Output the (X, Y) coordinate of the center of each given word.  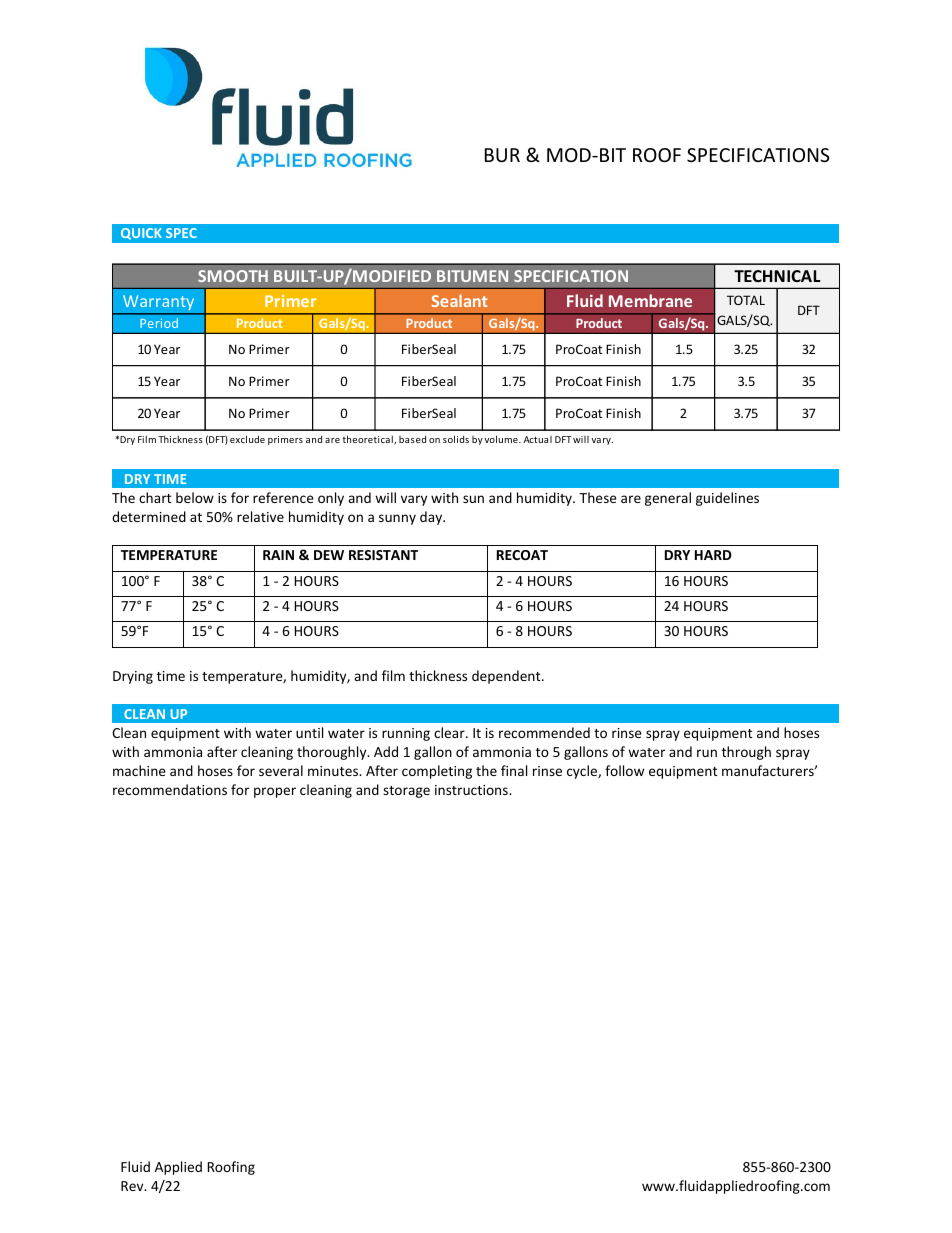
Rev (133, 1186)
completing (437, 772)
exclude (247, 439)
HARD (713, 555)
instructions (472, 790)
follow (624, 770)
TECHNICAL (777, 276)
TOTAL (746, 300)
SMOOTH (233, 276)
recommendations (170, 789)
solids (456, 439)
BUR (502, 155)
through (746, 753)
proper (275, 792)
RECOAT (522, 555)
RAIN (278, 555)
